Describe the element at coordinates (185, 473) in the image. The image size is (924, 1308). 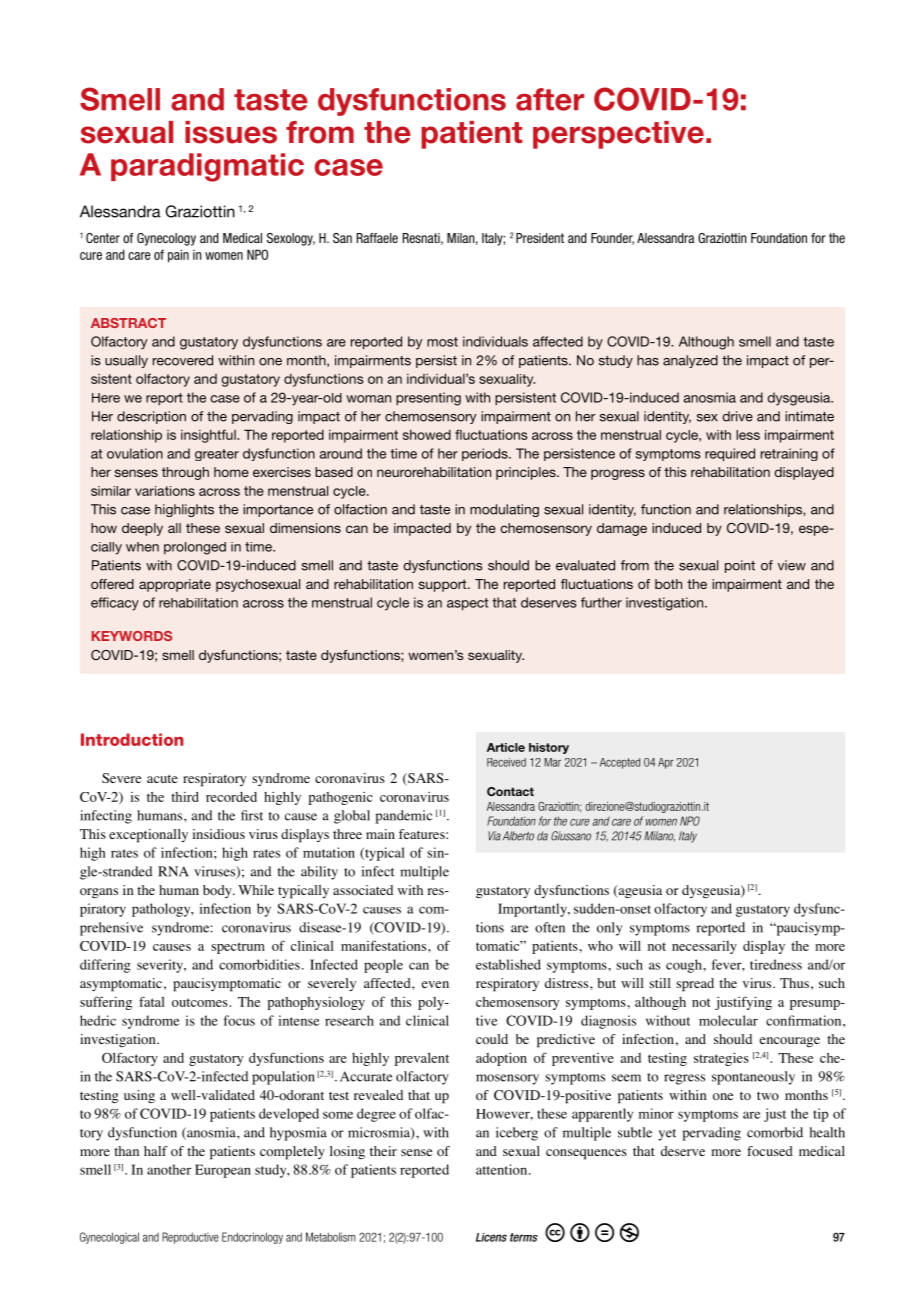
I see `through` at that location.
